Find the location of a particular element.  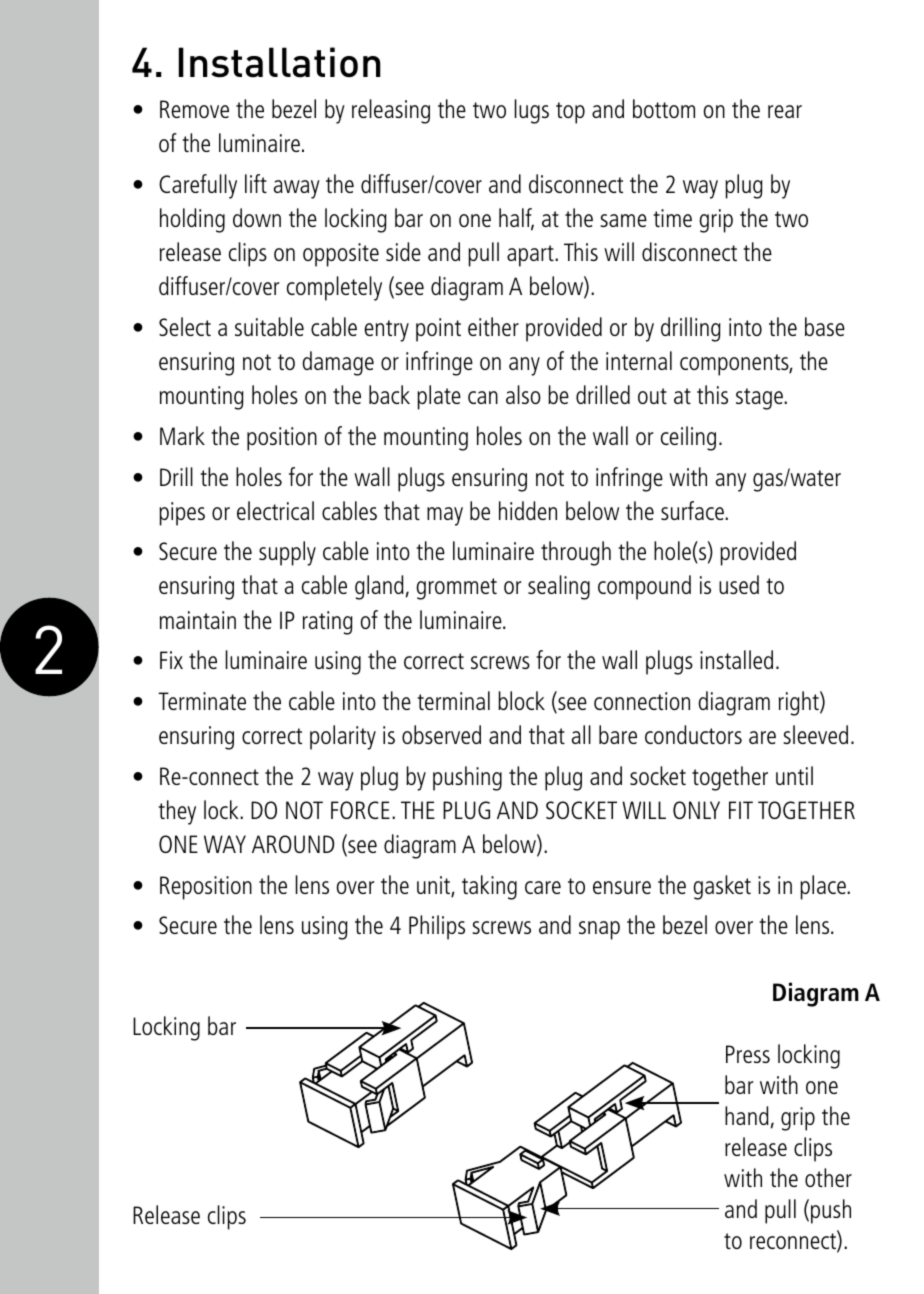

observed is located at coordinates (441, 734).
